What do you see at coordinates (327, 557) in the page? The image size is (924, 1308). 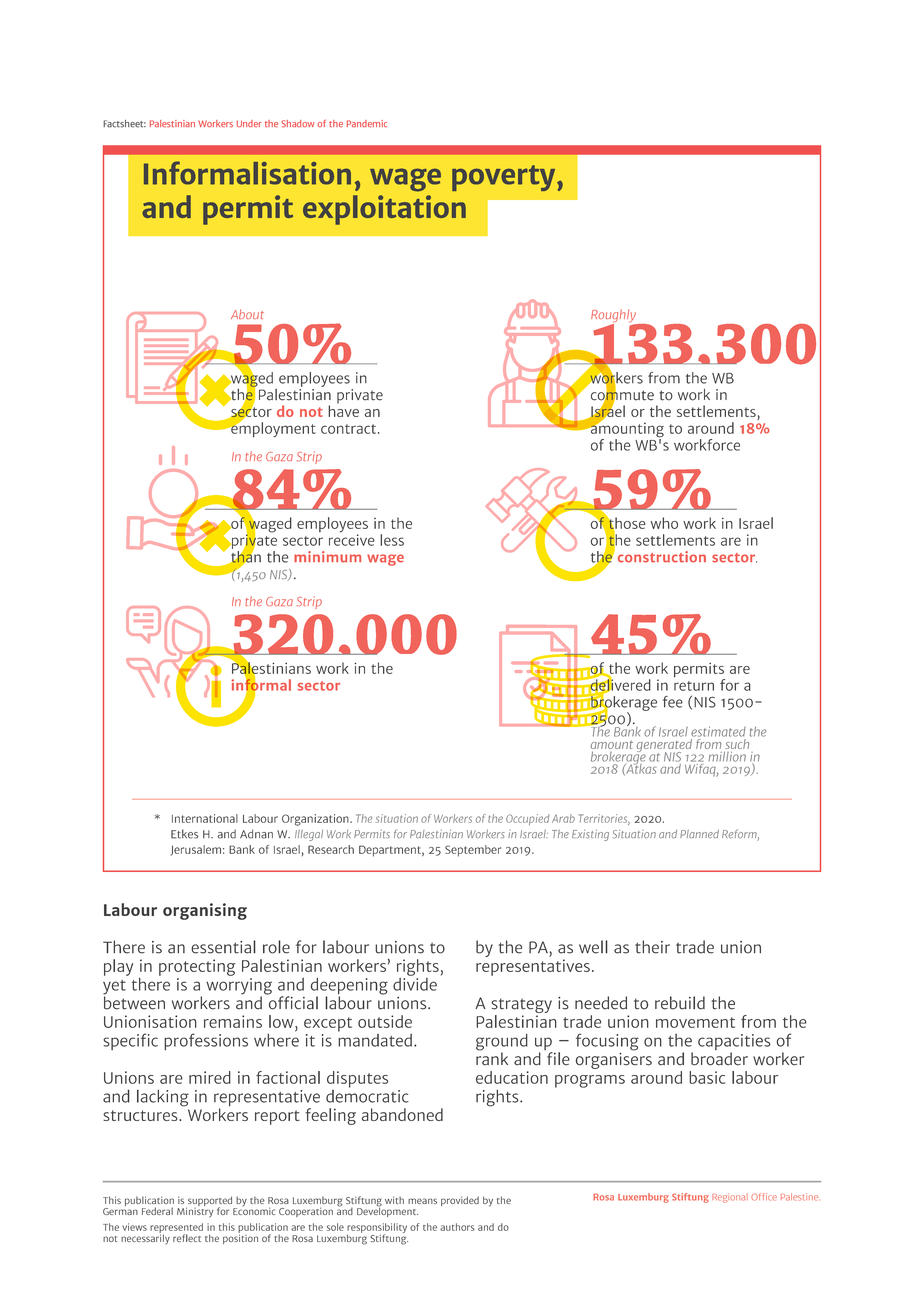 I see `minimum` at bounding box center [327, 557].
